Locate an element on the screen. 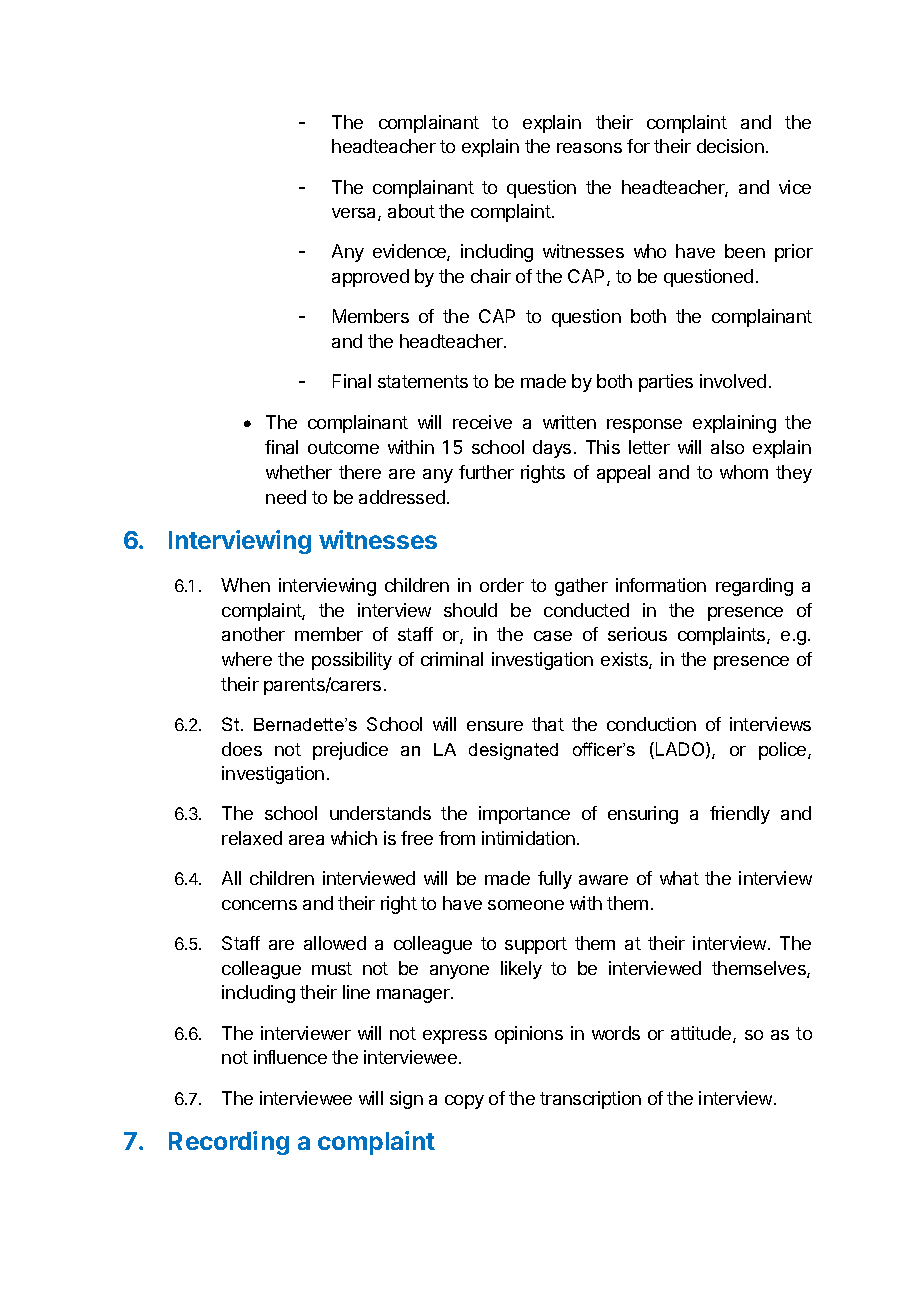 Image resolution: width=924 pixels, height=1308 pixels. reasons is located at coordinates (589, 148).
